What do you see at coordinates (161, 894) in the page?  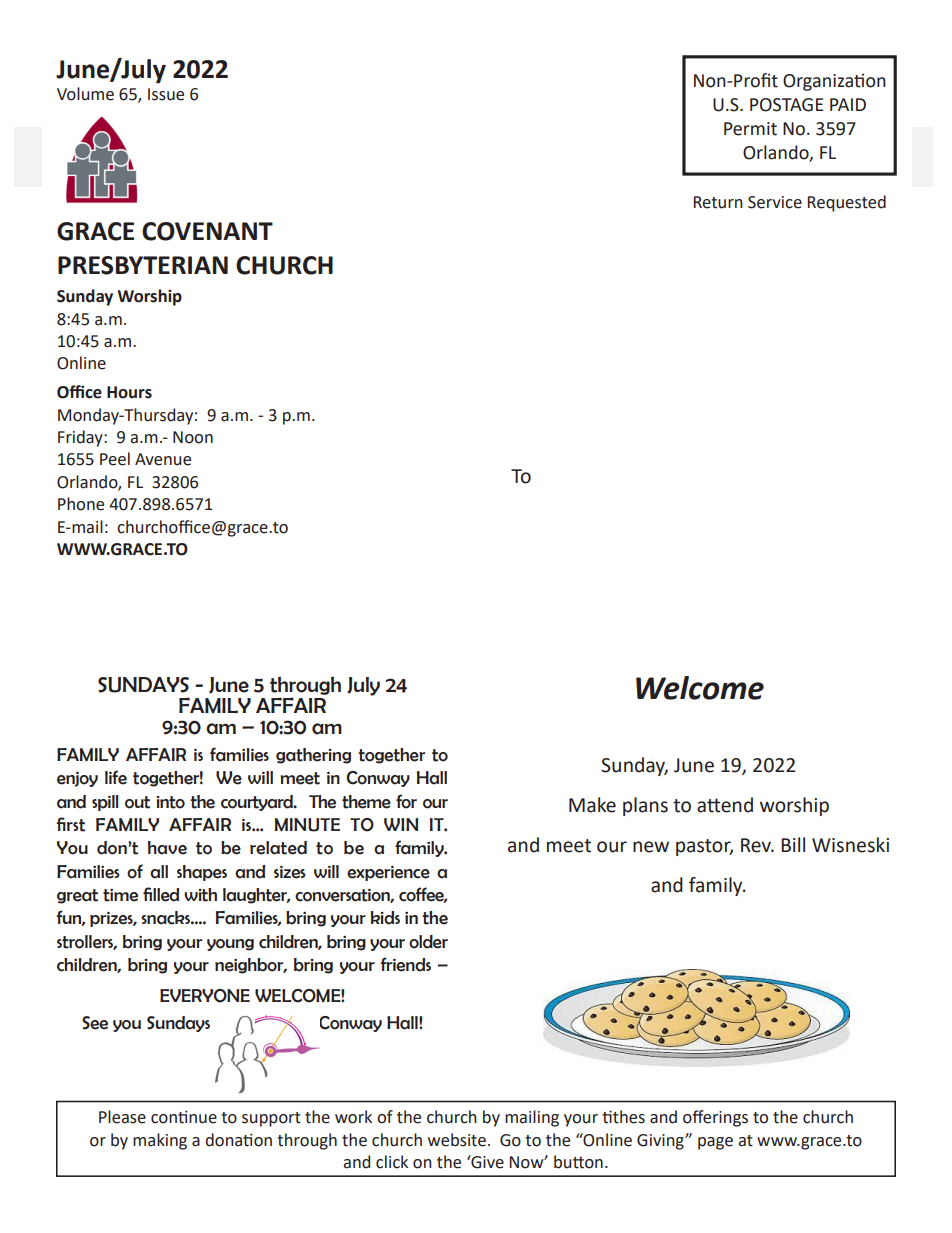 I see `filled` at bounding box center [161, 894].
